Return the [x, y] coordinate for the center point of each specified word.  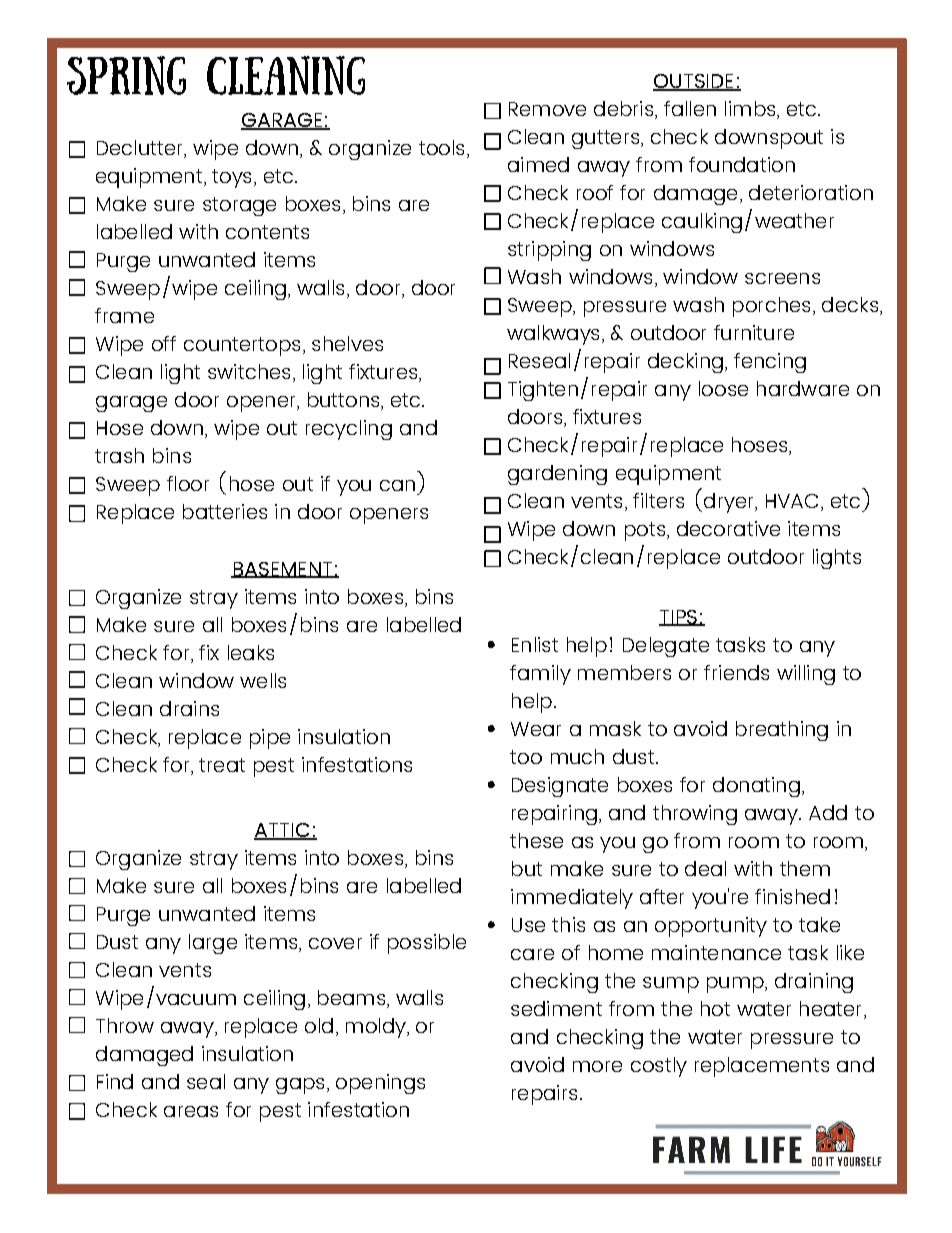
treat [222, 765]
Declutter [141, 149]
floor [188, 483]
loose [723, 388]
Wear [536, 729]
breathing [782, 731]
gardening [557, 475]
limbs [751, 110]
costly [659, 1067]
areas [191, 1111]
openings [380, 1084]
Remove [547, 109]
